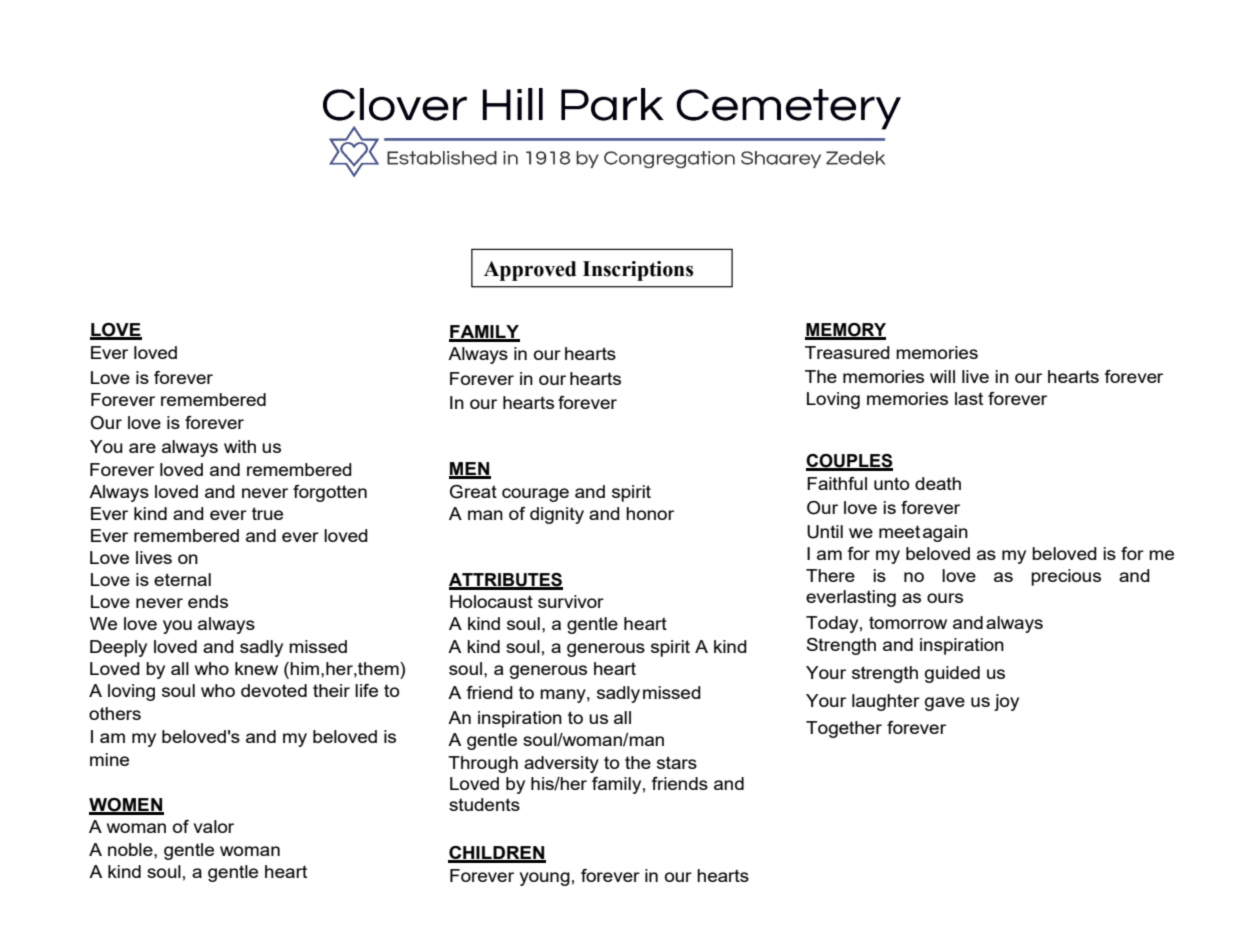 This image has height=952, width=1233. What do you see at coordinates (118, 648) in the image?
I see `Deeply` at bounding box center [118, 648].
